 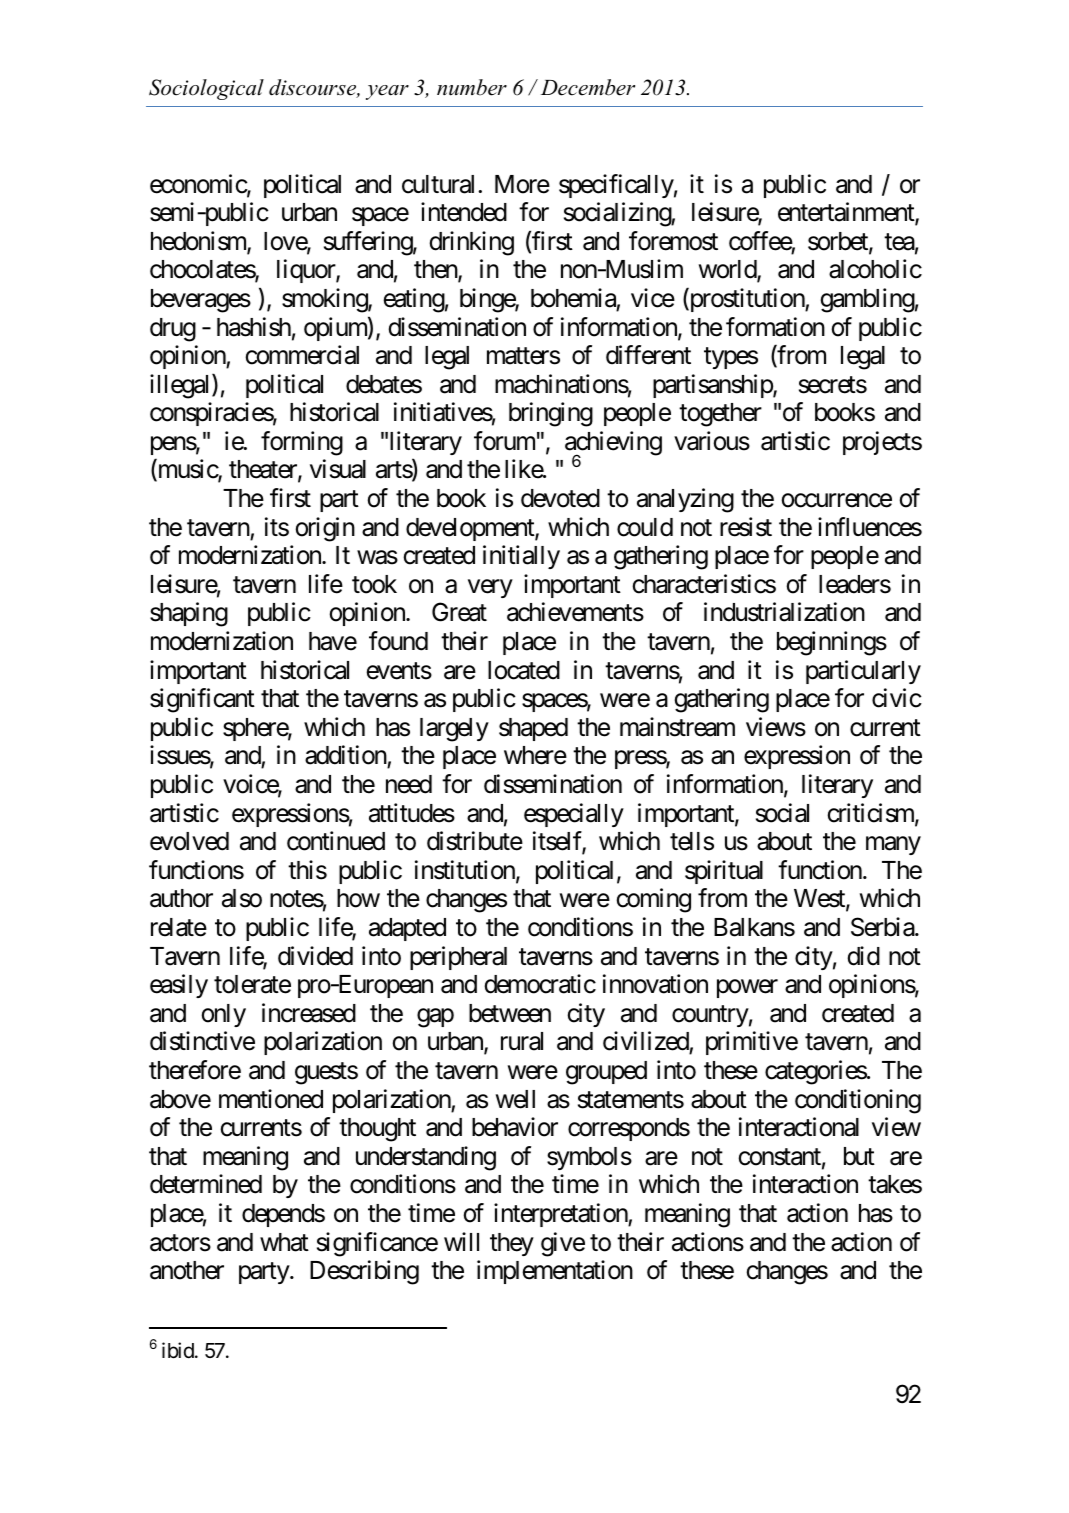 I want to click on significant, so click(x=202, y=700).
